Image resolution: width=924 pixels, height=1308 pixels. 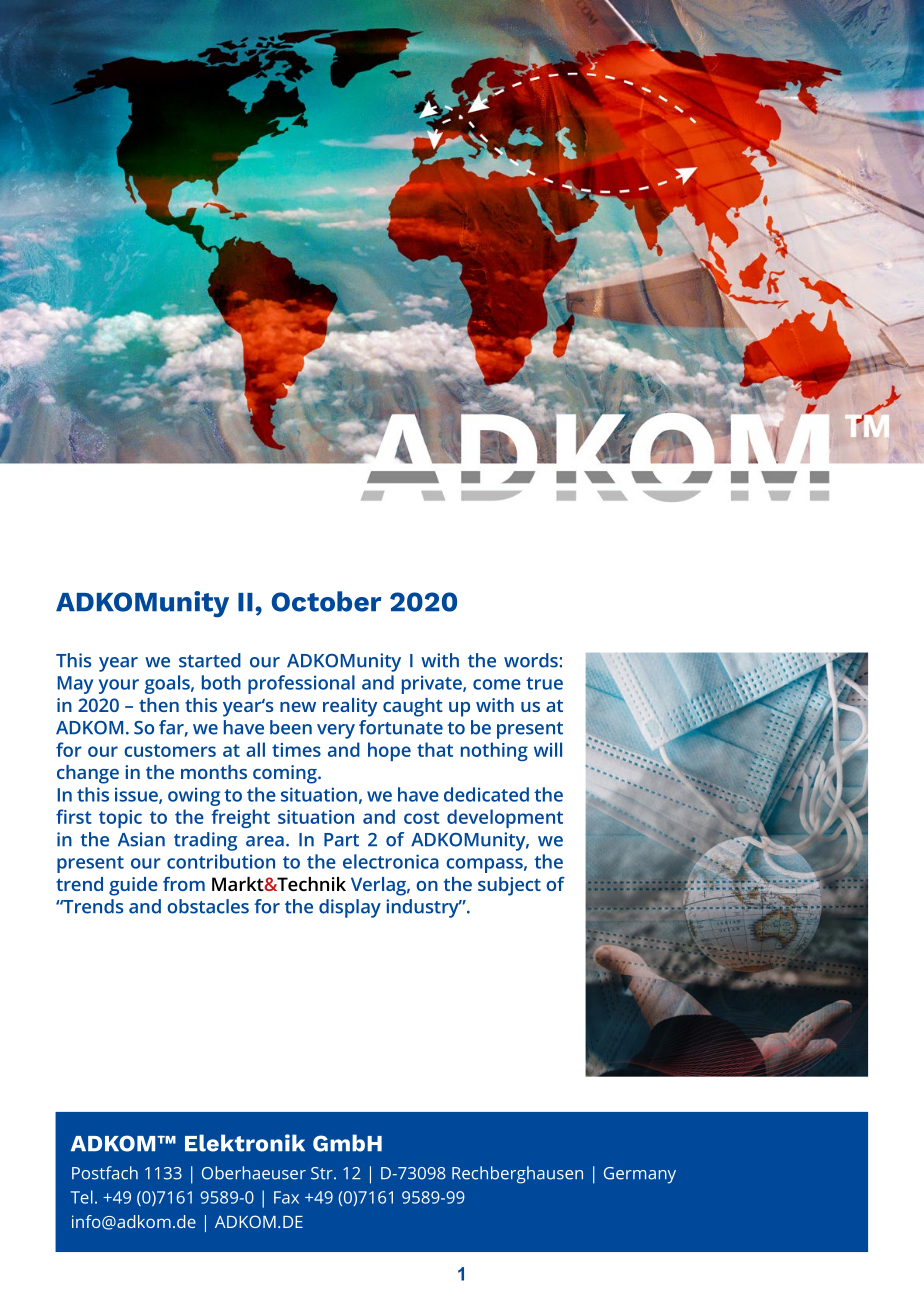 What do you see at coordinates (509, 886) in the screenshot?
I see `subject` at bounding box center [509, 886].
